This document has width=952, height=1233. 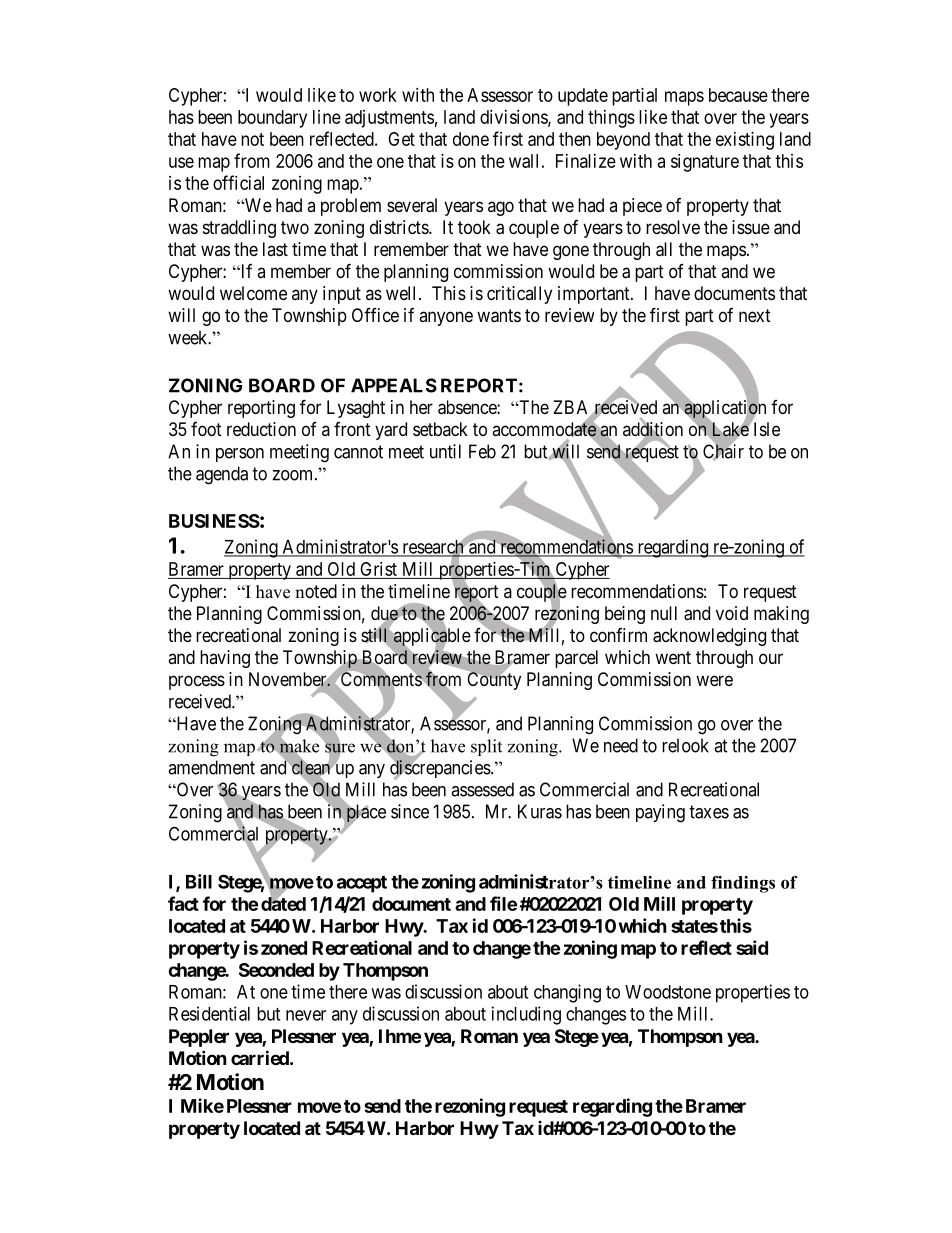 I want to click on existing, so click(x=745, y=141).
